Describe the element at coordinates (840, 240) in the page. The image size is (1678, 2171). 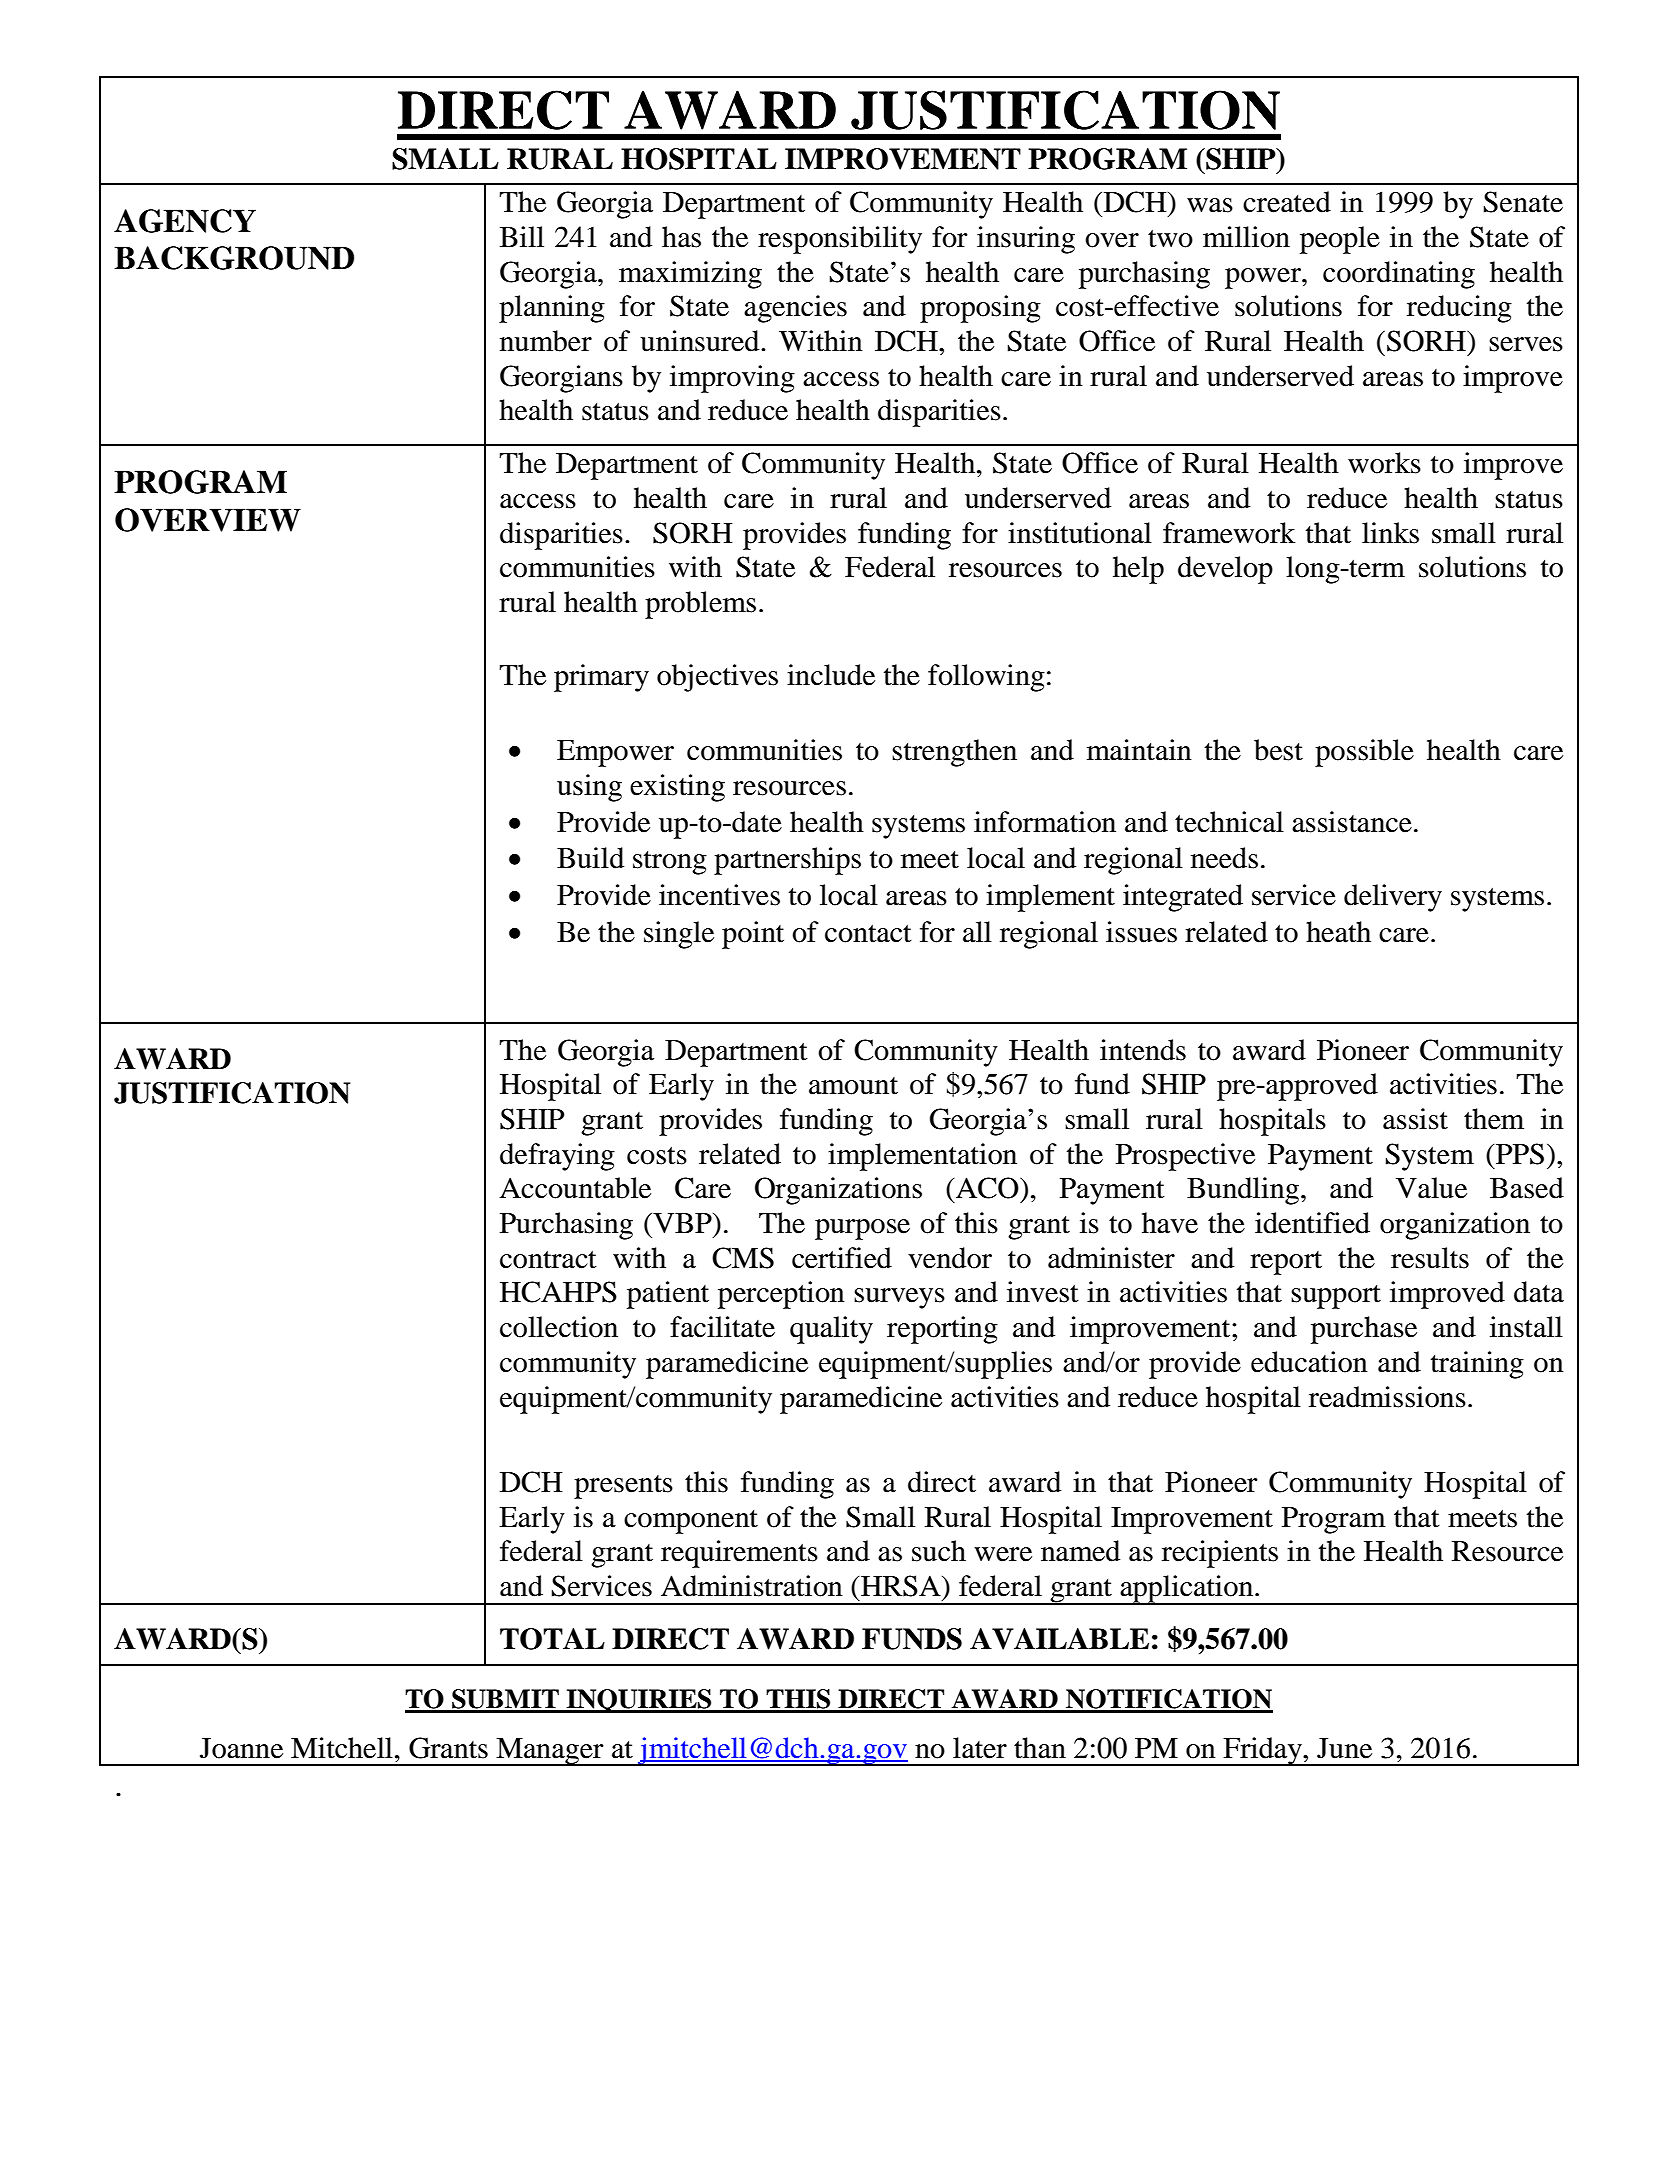
I see `responsibility` at that location.
